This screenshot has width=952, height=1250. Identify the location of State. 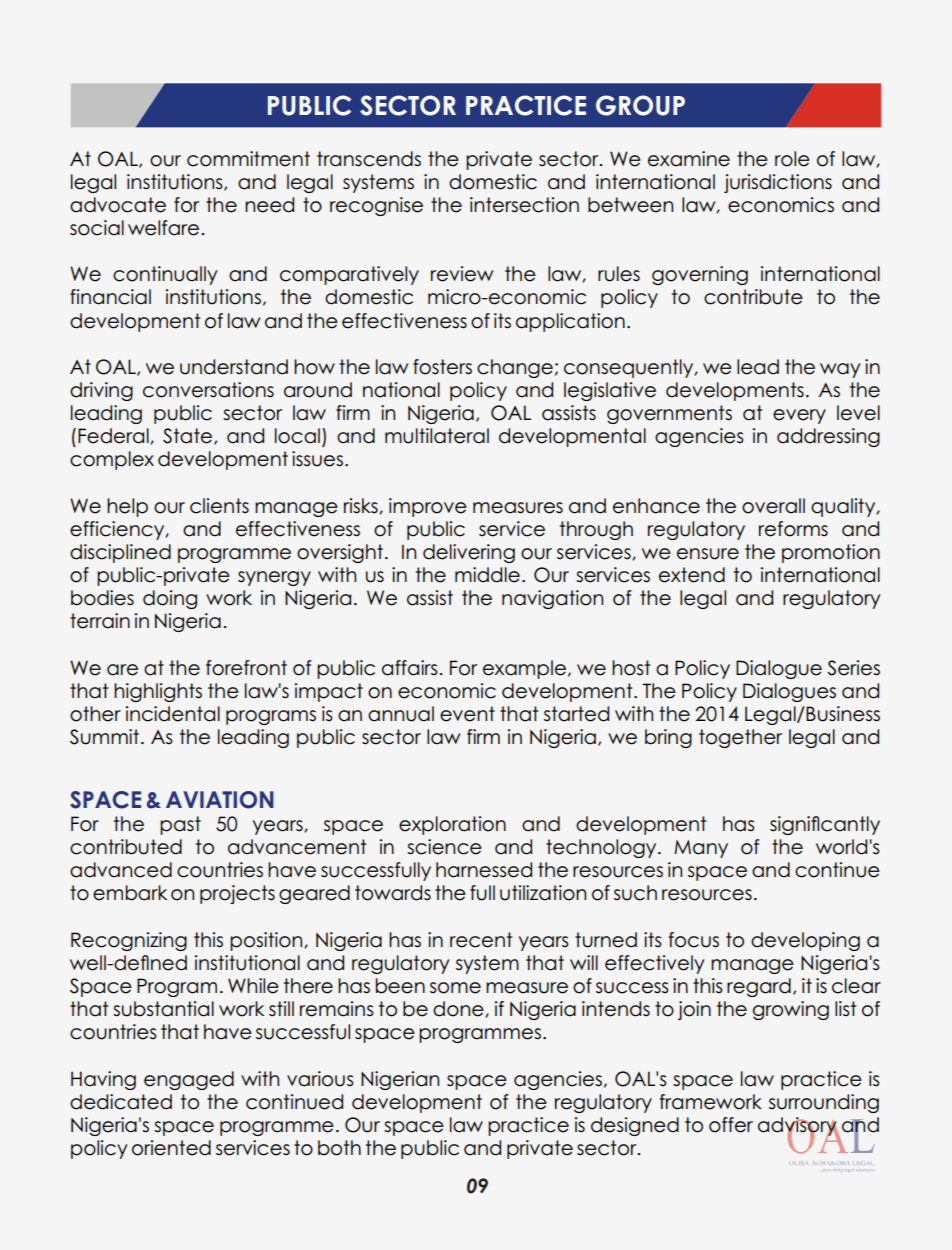
(187, 436).
